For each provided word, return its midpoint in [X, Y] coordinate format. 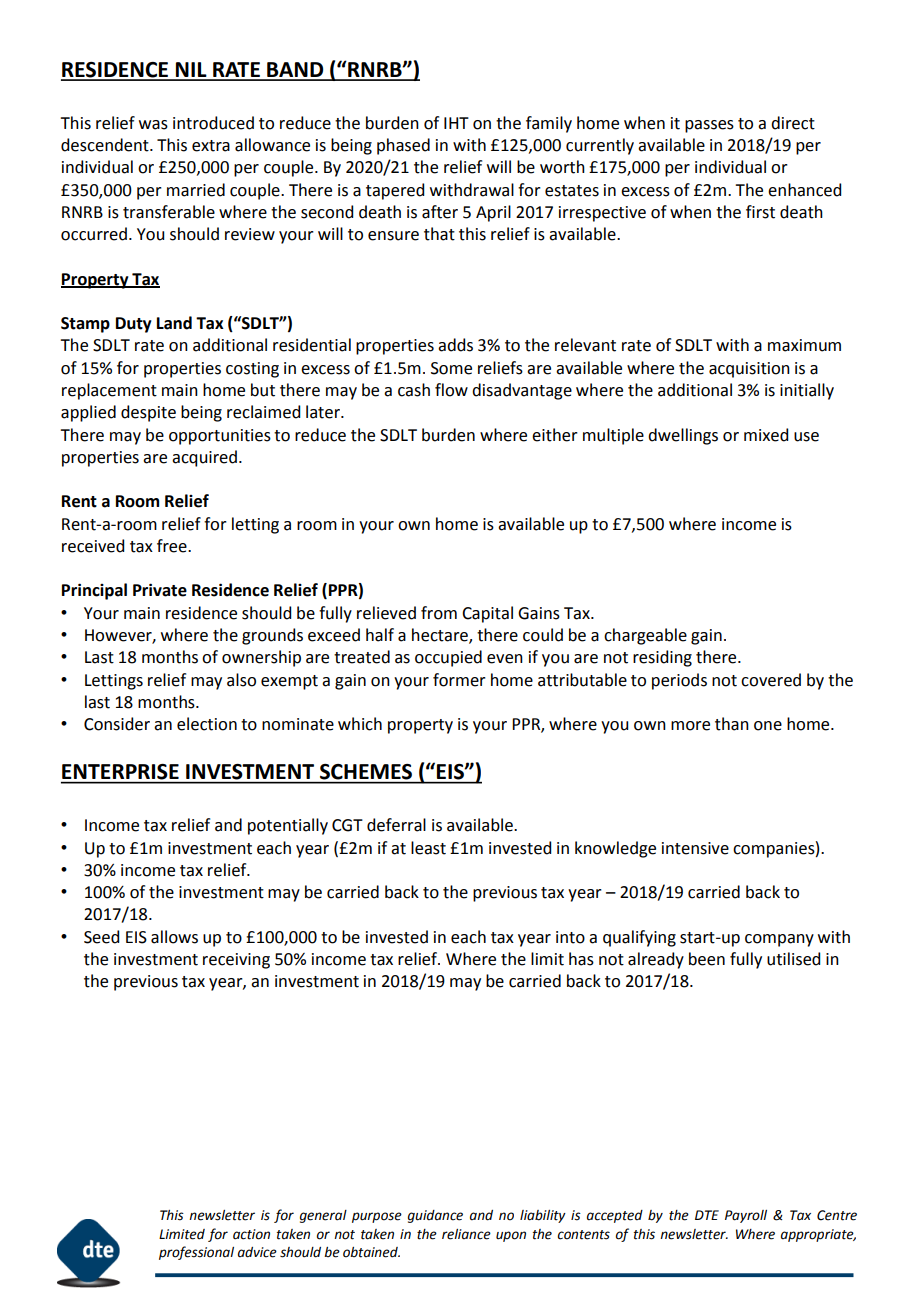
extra [211, 146]
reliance [466, 1234]
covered [771, 680]
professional [196, 1253]
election [207, 724]
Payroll [746, 1216]
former [459, 680]
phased [403, 146]
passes [709, 126]
